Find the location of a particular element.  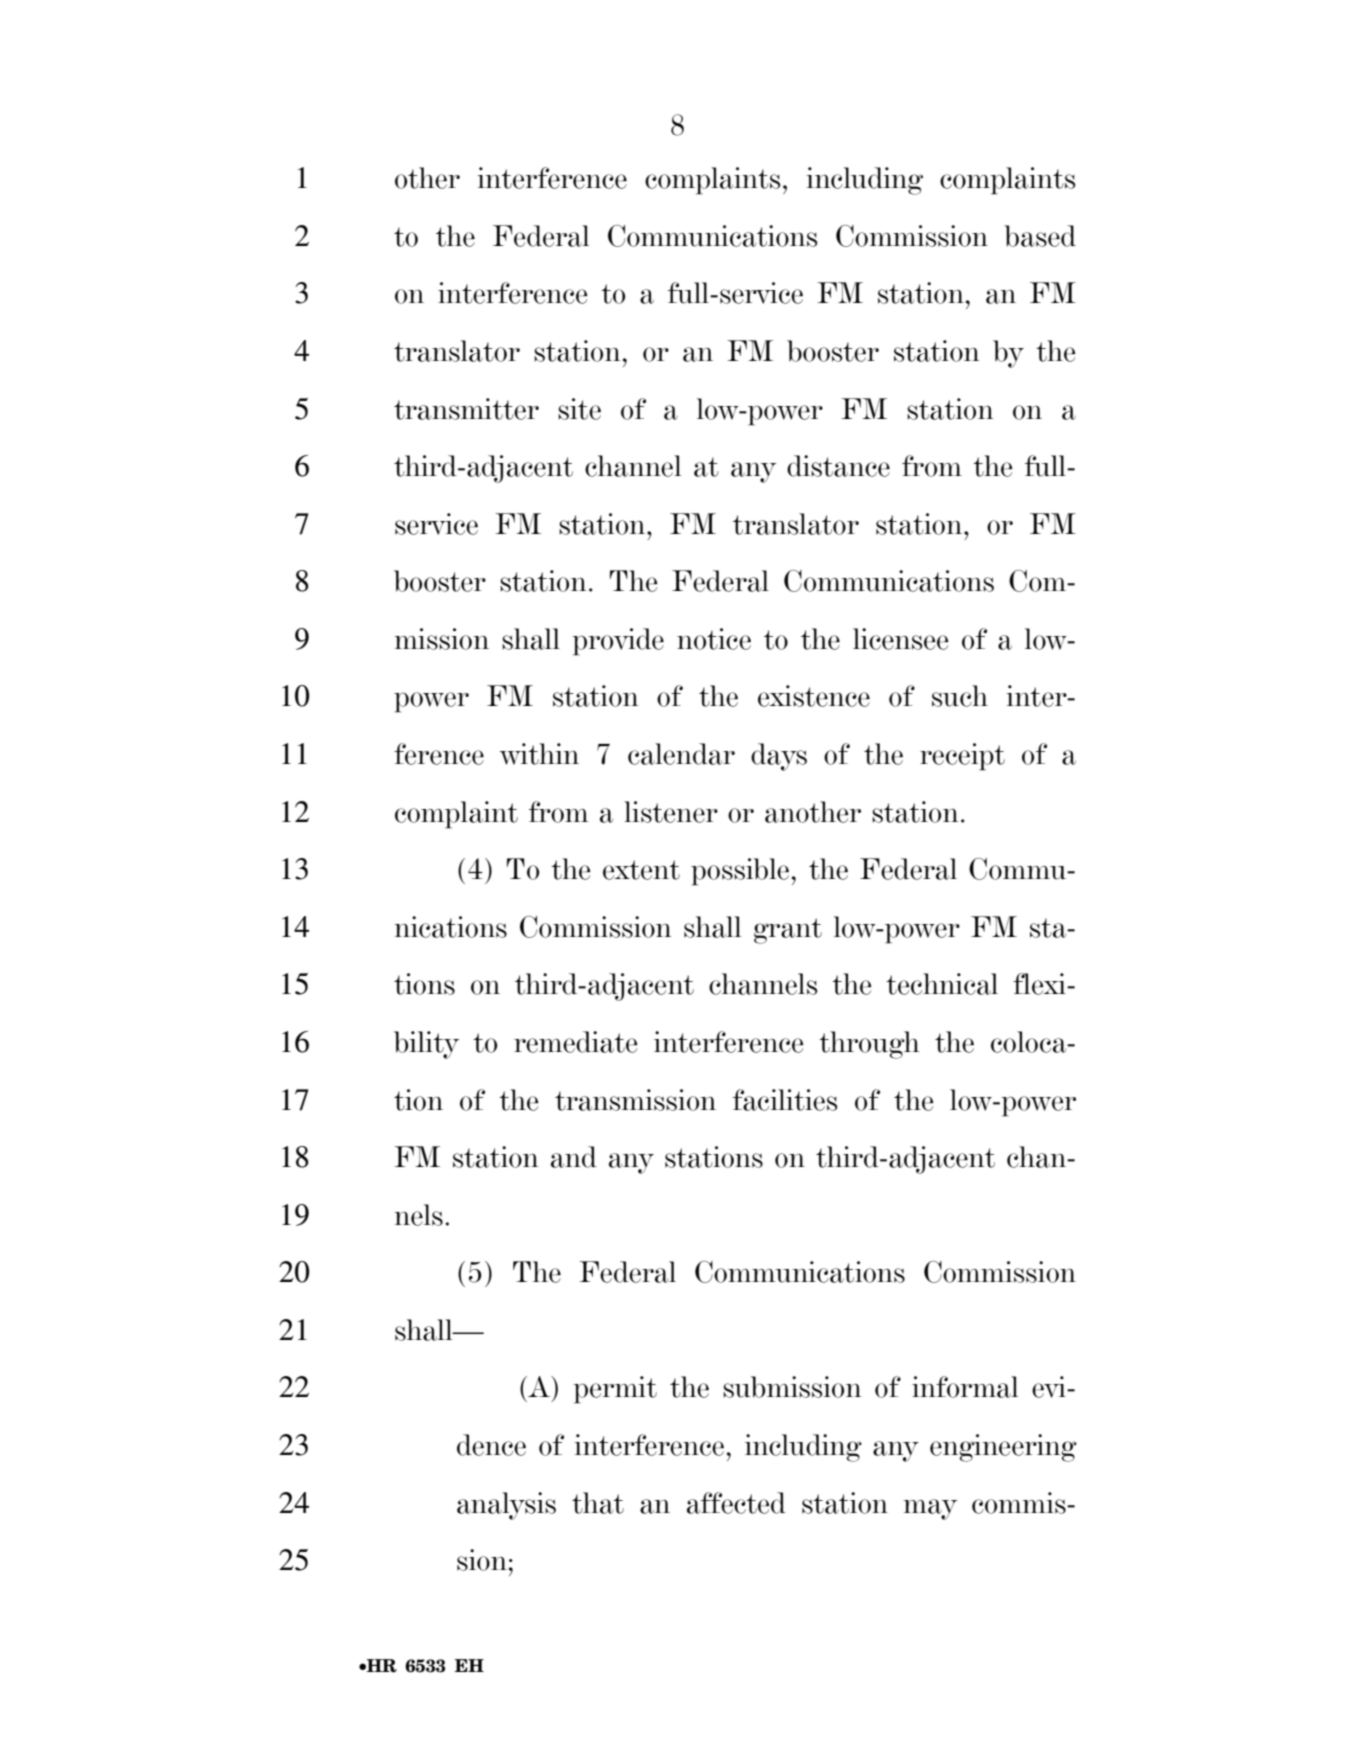

engineering is located at coordinates (1003, 1448).
